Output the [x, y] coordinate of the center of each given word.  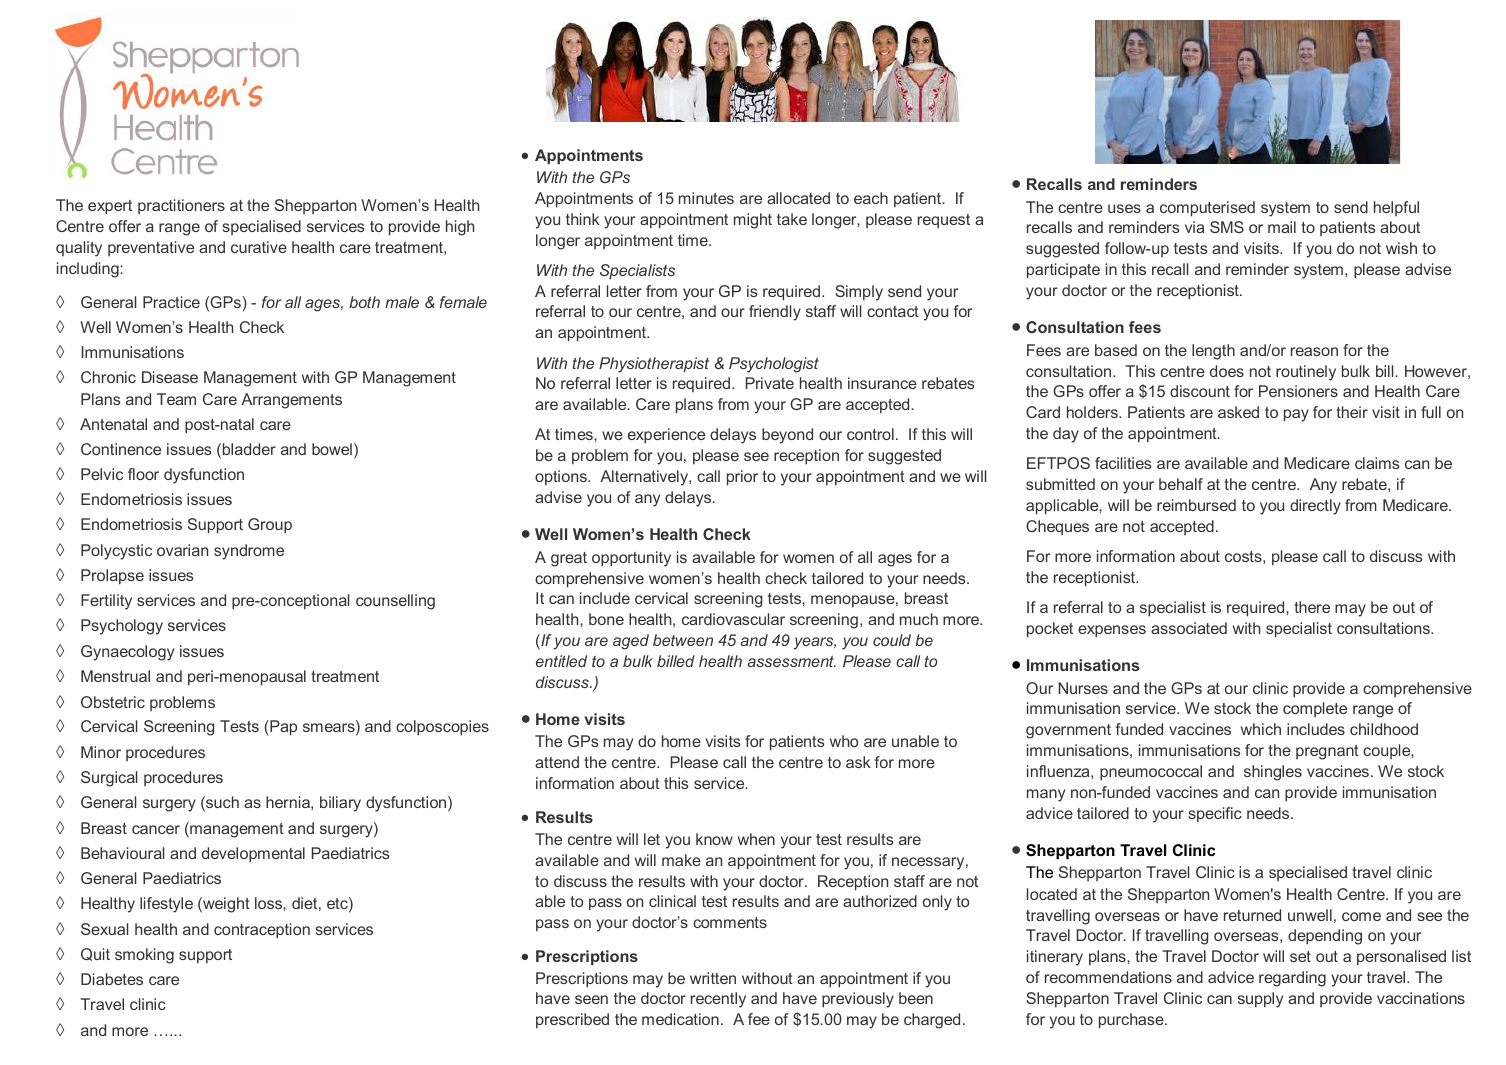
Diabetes [112, 979]
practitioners [181, 206]
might [753, 221]
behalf [1181, 484]
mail [1282, 227]
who [844, 741]
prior [742, 478]
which [1261, 729]
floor [143, 474]
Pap [282, 728]
